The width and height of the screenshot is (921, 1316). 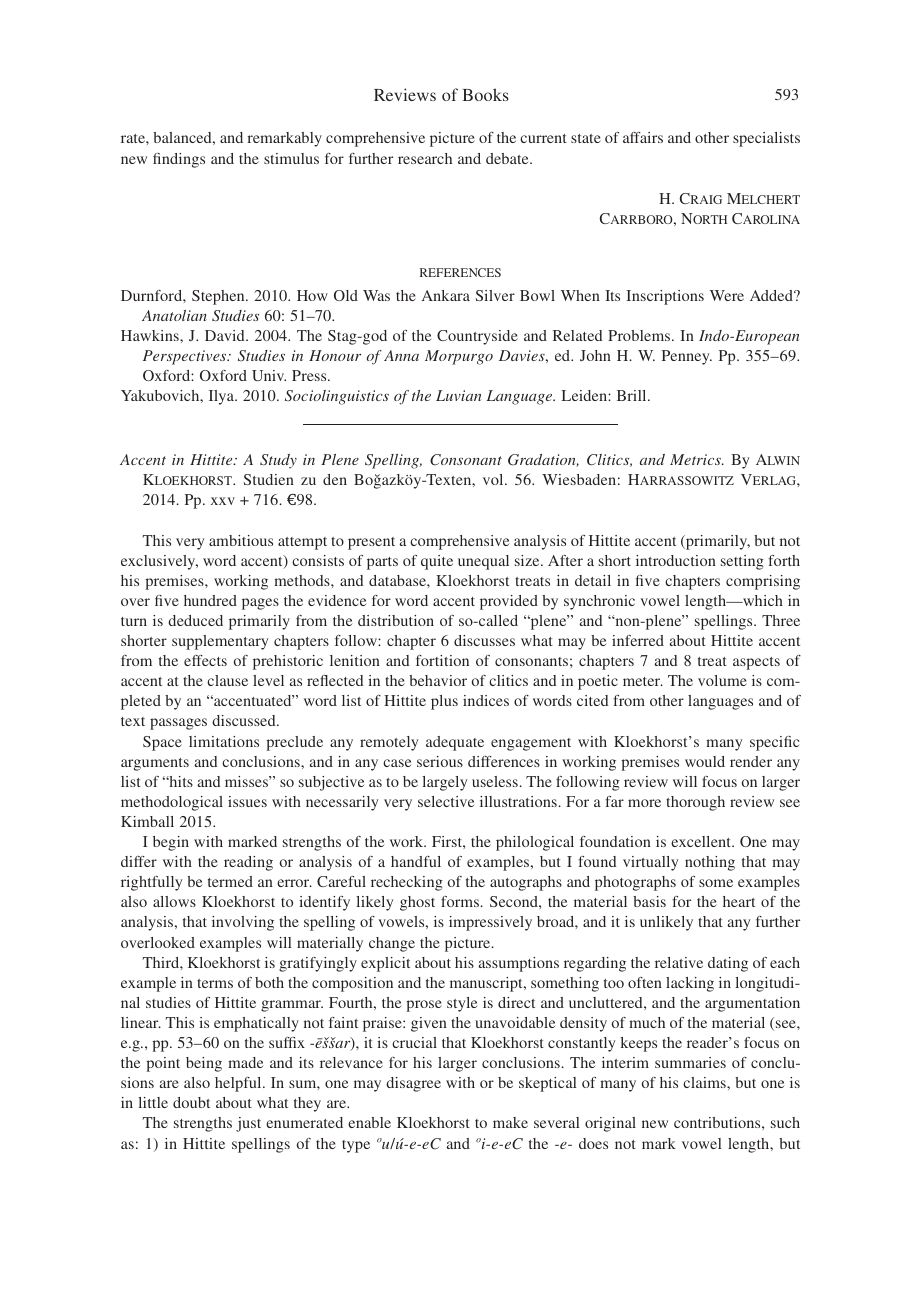 I want to click on doubt, so click(x=191, y=1102).
